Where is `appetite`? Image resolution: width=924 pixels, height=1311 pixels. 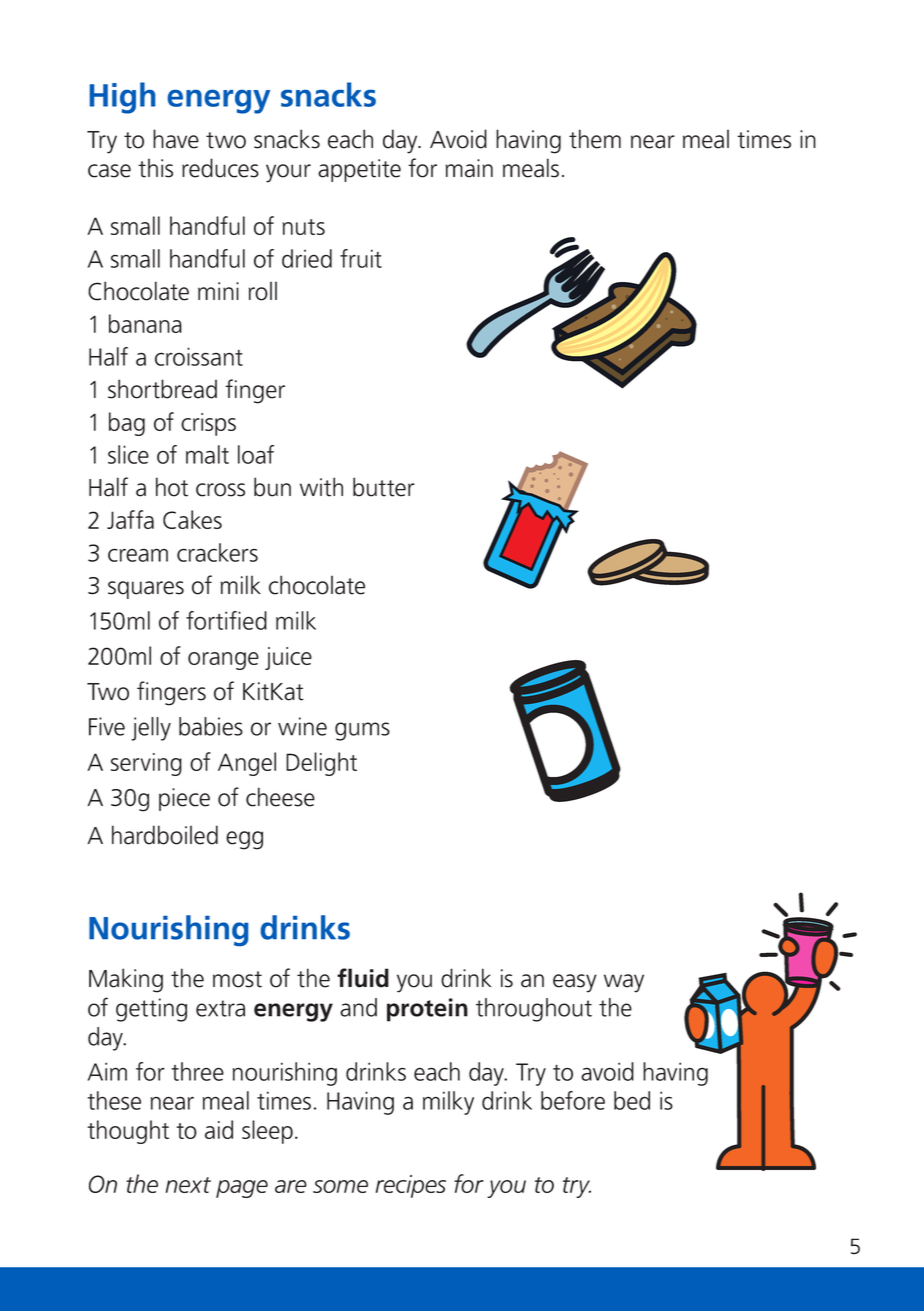
appetite is located at coordinates (359, 170).
